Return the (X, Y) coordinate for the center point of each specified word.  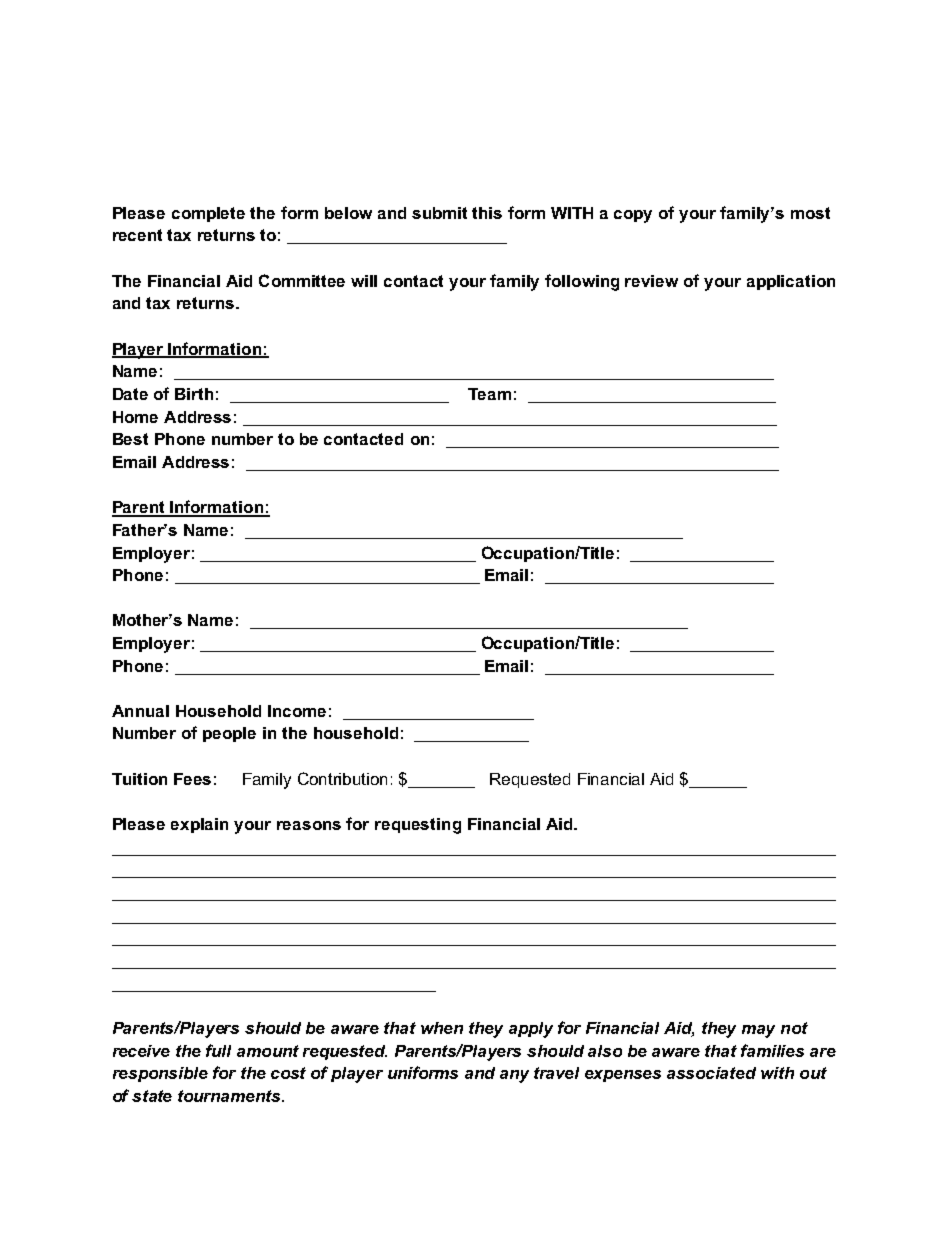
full (218, 1050)
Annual (140, 711)
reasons (309, 825)
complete (208, 214)
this (487, 213)
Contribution (342, 778)
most (810, 213)
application (791, 282)
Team (489, 394)
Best (130, 439)
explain (199, 825)
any (514, 1076)
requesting (418, 826)
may (758, 1031)
